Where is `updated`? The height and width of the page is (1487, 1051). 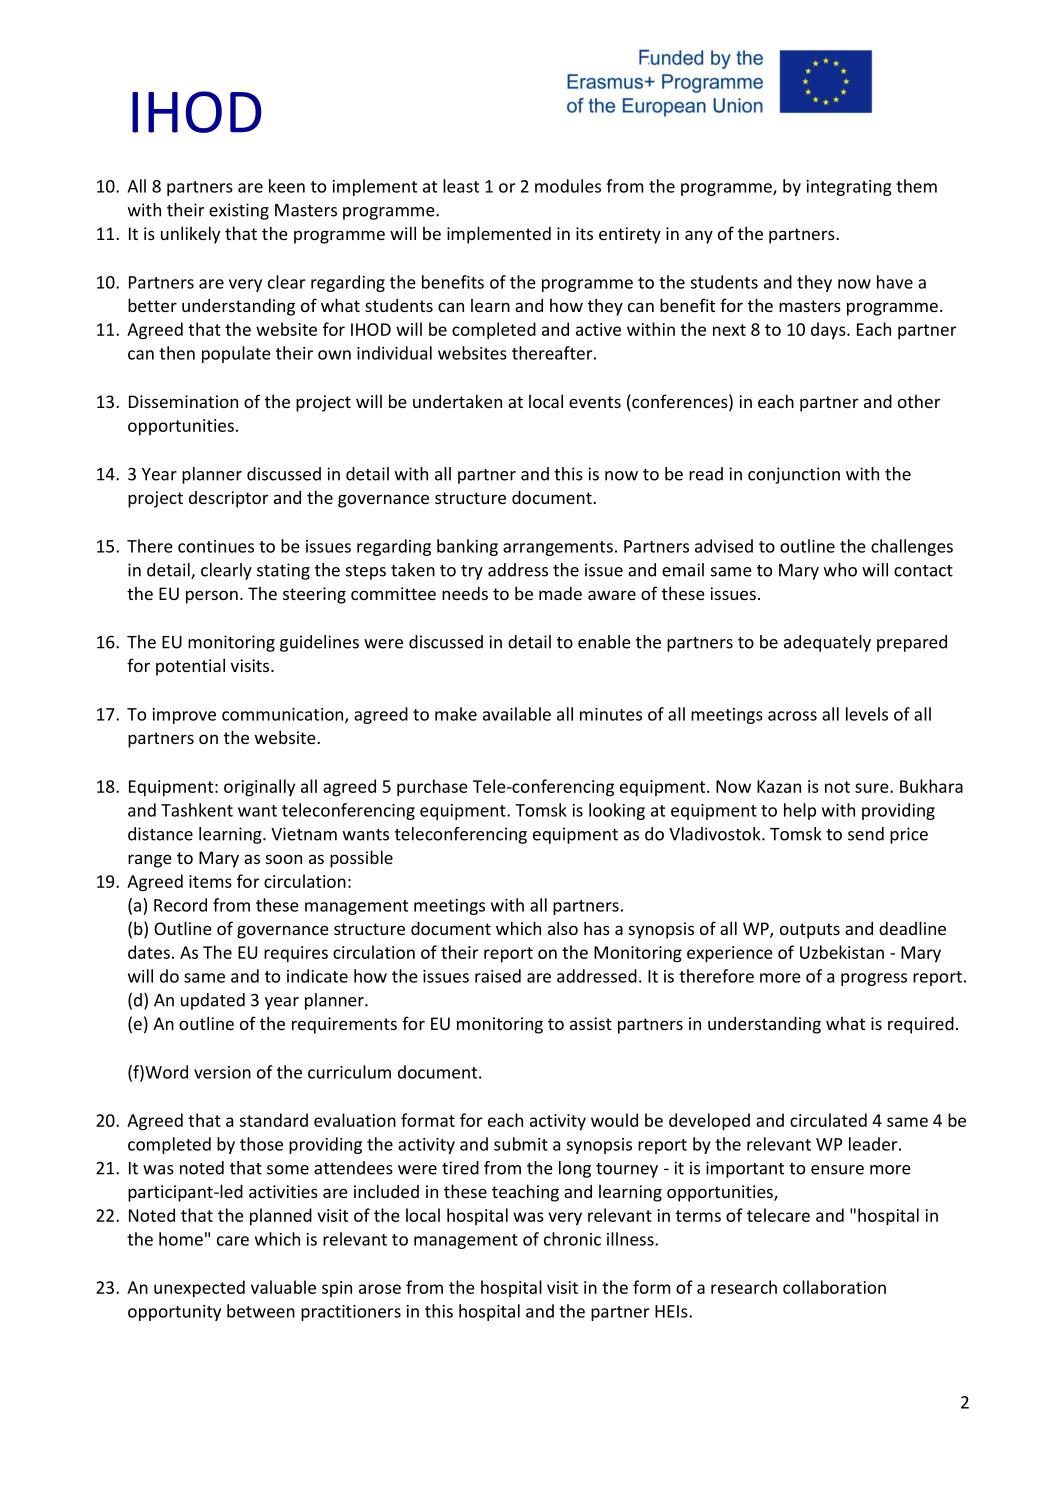
updated is located at coordinates (213, 1001).
